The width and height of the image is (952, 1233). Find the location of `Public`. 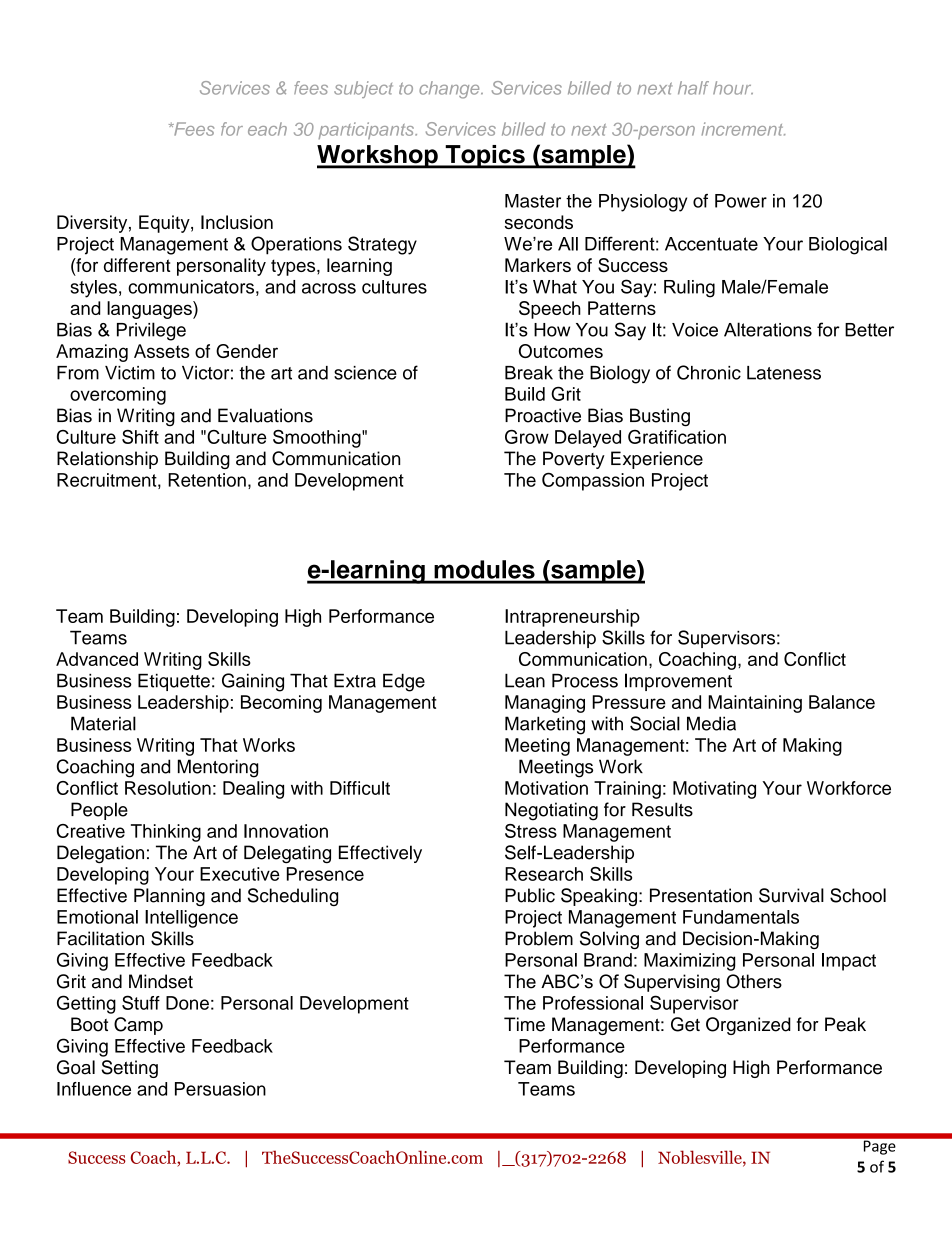

Public is located at coordinates (530, 895).
